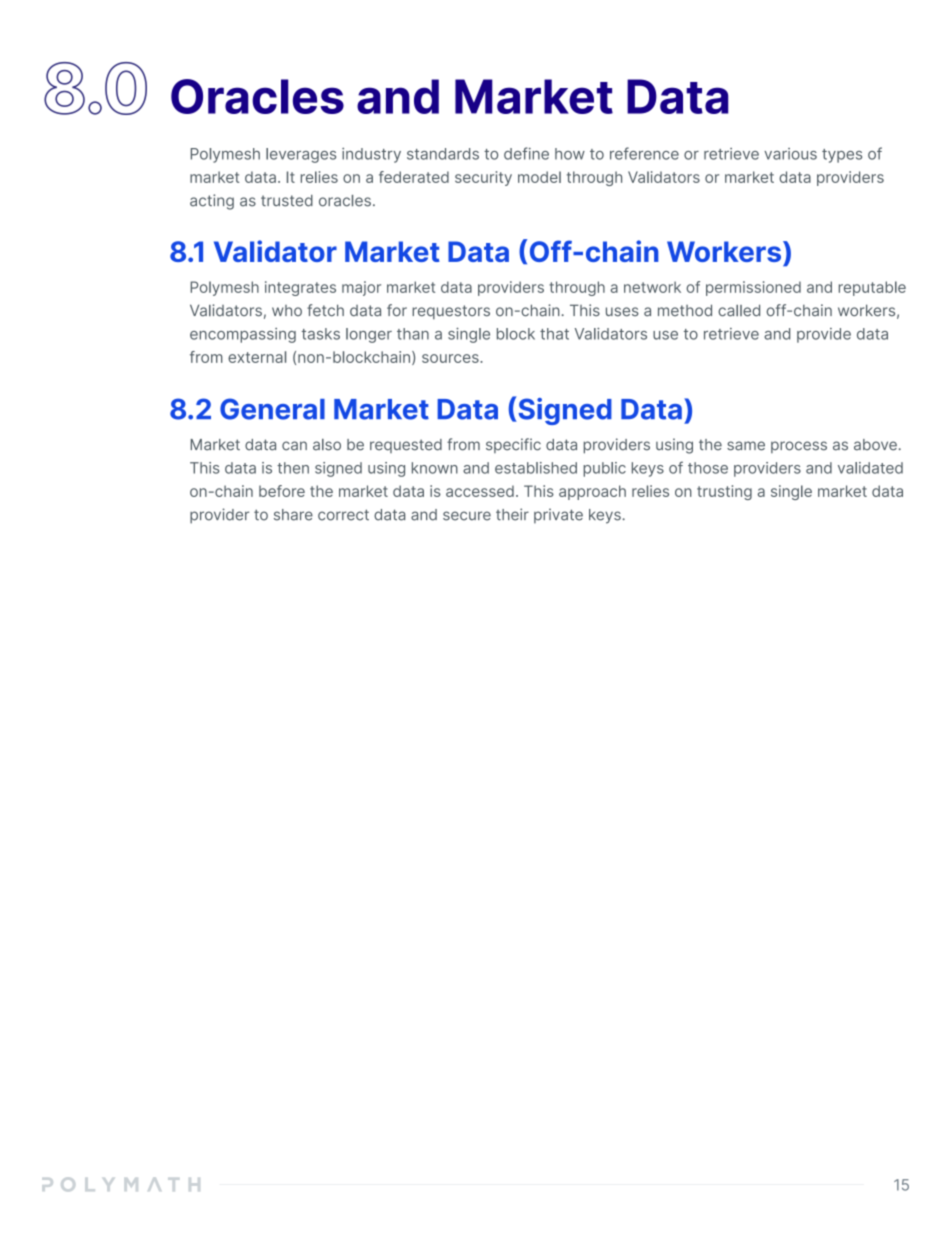 This page has height=1233, width=952. I want to click on leverages, so click(301, 155).
